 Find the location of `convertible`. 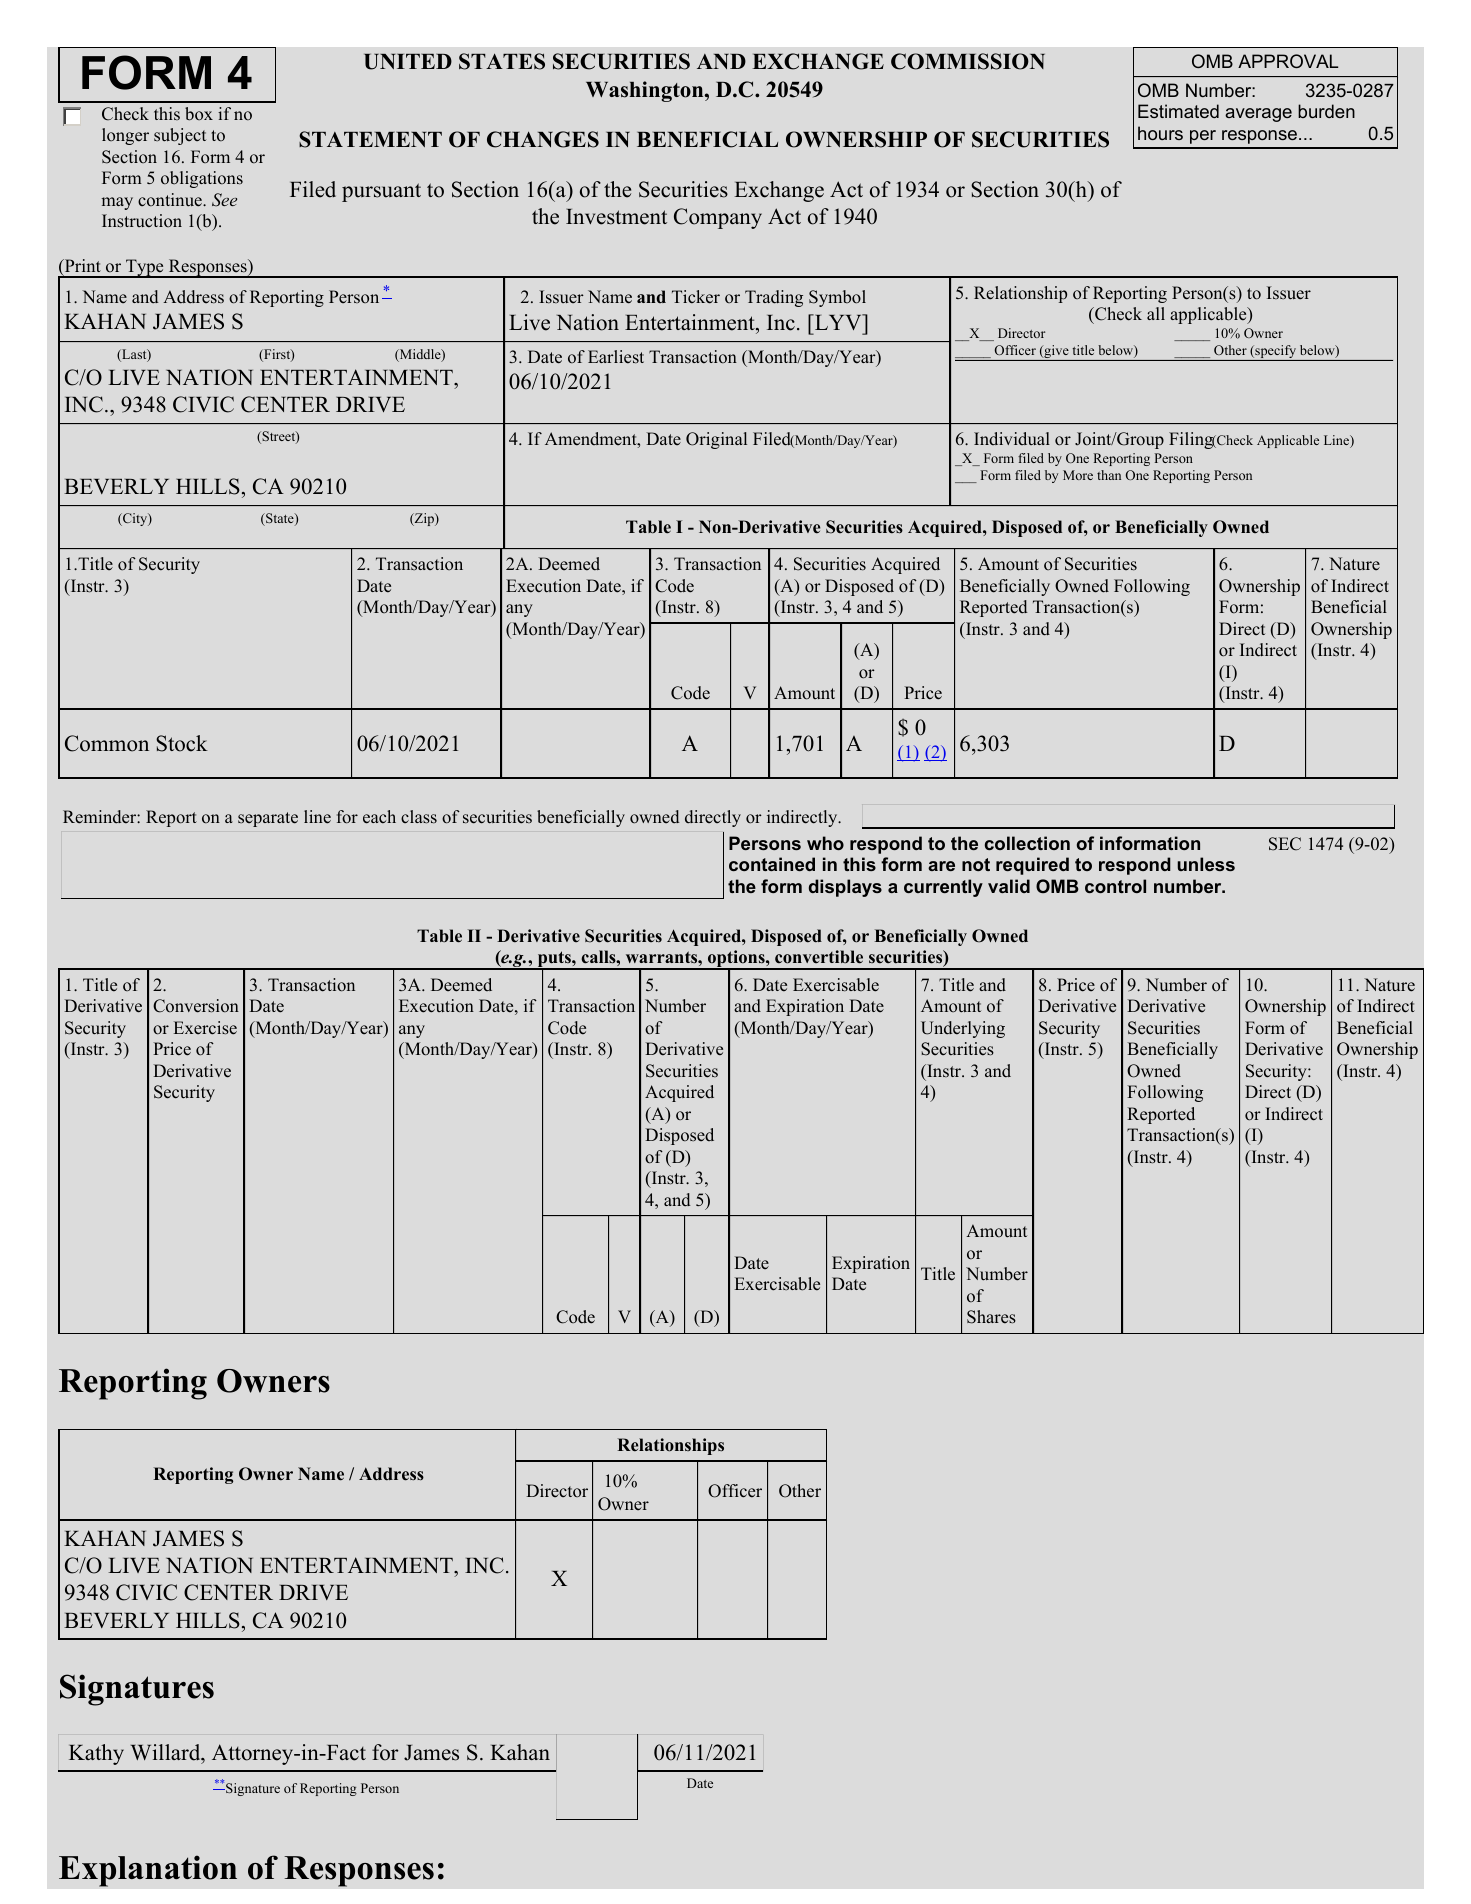

convertible is located at coordinates (819, 957).
